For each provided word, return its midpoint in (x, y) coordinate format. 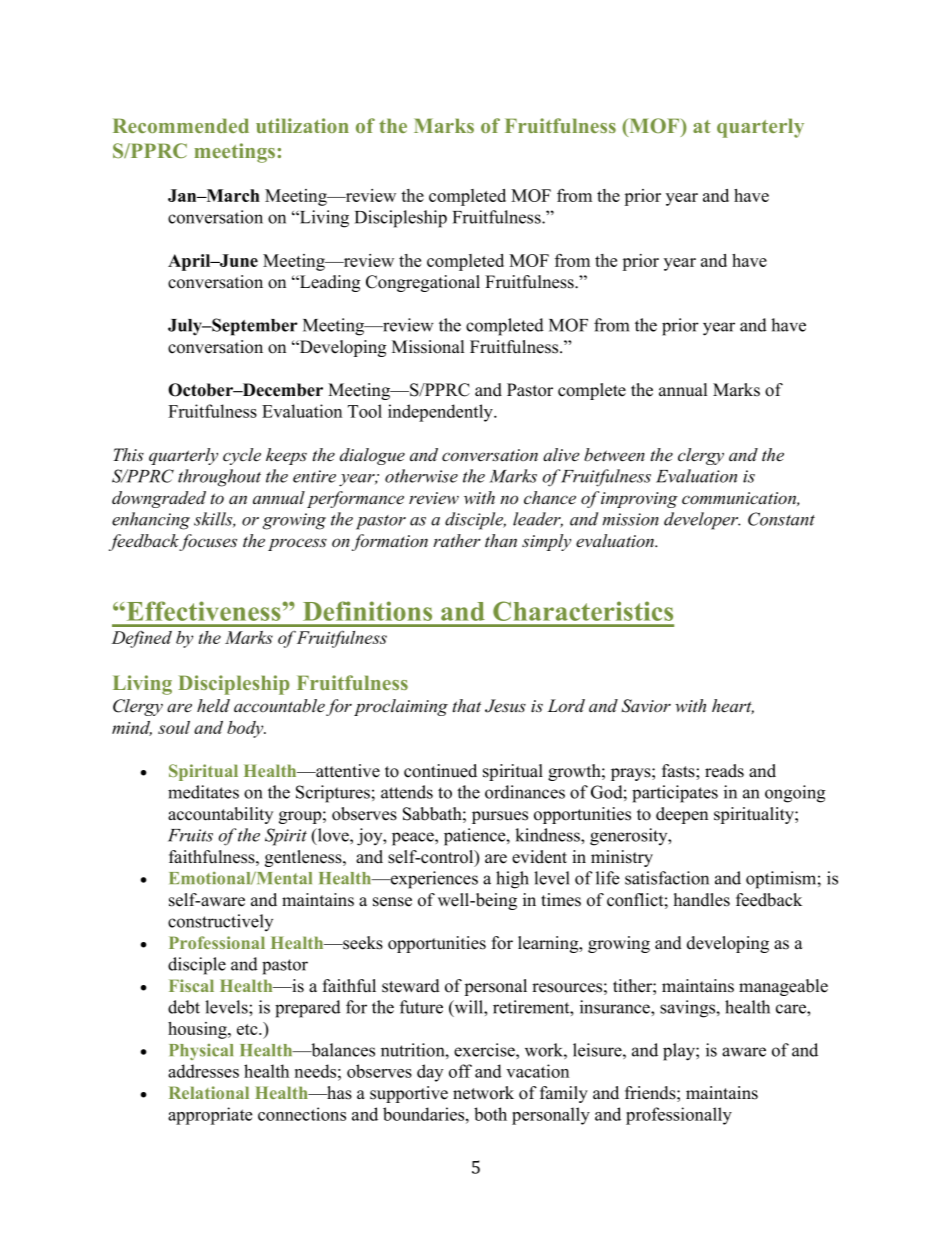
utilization (302, 125)
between (614, 455)
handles (702, 900)
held (213, 706)
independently (441, 413)
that (467, 705)
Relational (209, 1092)
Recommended (181, 125)
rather (457, 541)
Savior (646, 706)
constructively (220, 922)
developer (702, 521)
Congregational (423, 283)
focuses (208, 542)
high (512, 880)
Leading (329, 283)
